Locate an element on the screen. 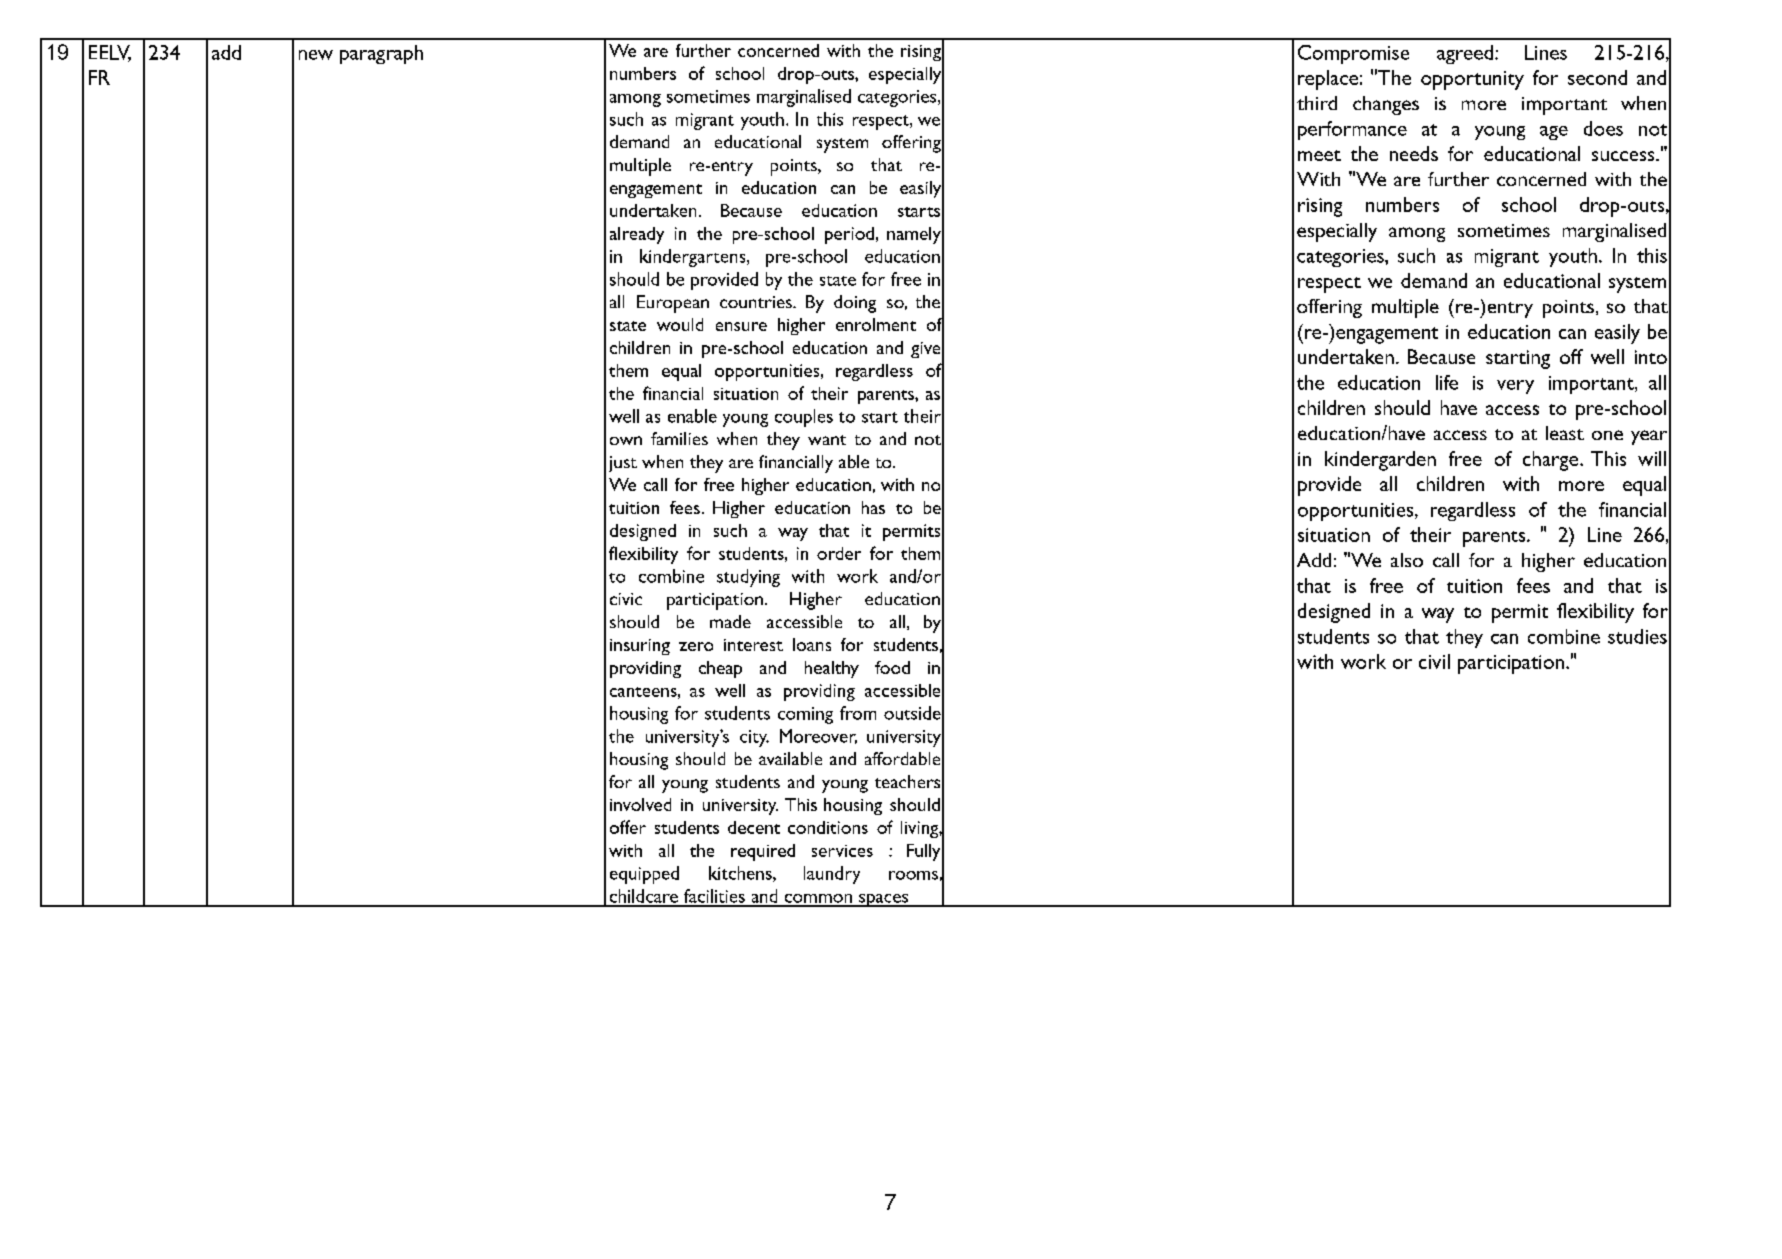  third is located at coordinates (1317, 103).
